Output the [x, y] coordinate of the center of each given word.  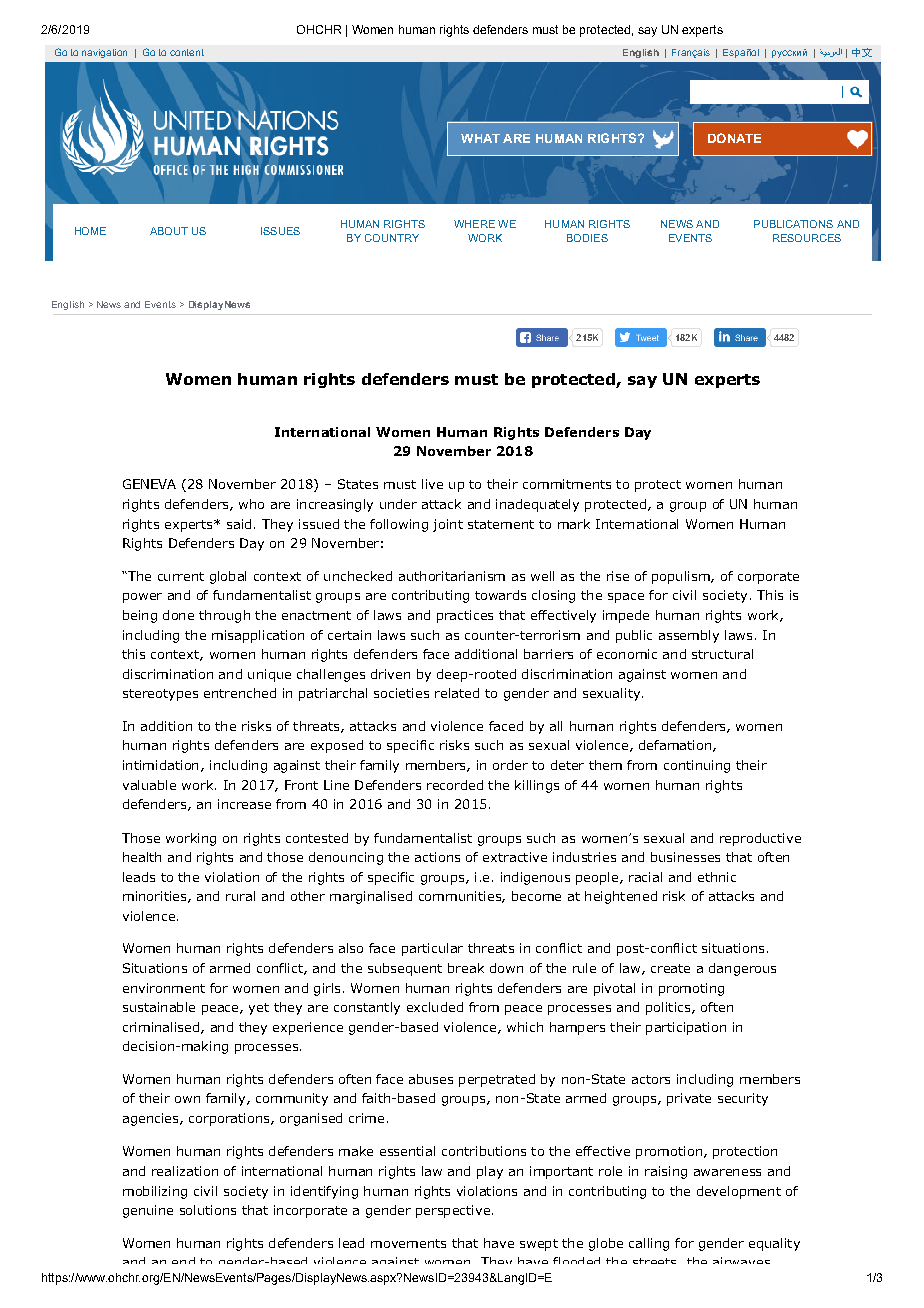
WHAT [480, 138]
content [187, 52]
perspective [453, 1211]
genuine [148, 1211]
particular [432, 949]
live [432, 484]
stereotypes [160, 695]
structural [722, 654]
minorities [156, 897]
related [457, 693]
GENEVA [149, 484]
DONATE [734, 138]
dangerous [742, 969]
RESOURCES [807, 238]
